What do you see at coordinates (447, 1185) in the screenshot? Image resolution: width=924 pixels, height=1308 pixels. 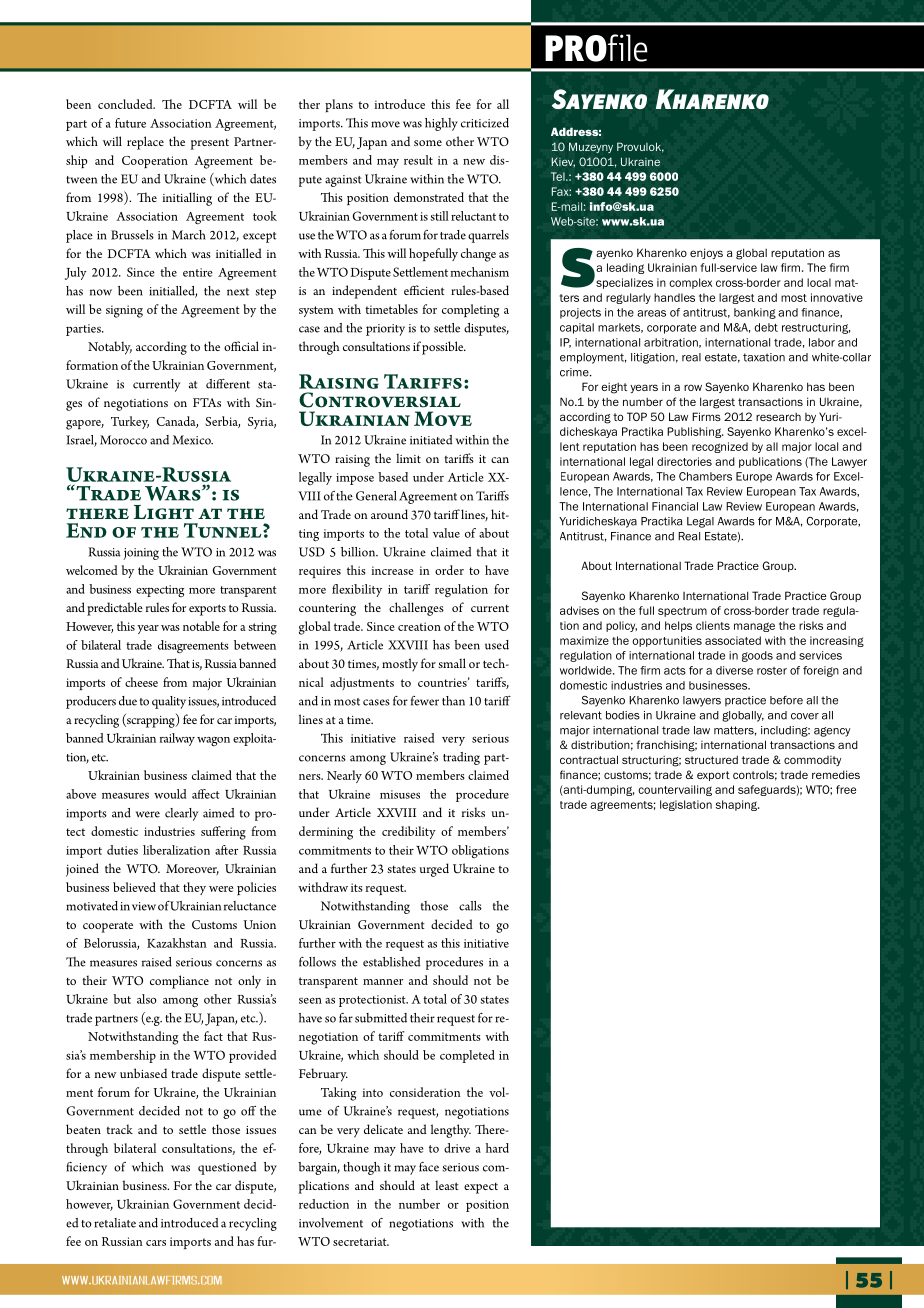 I see `least` at bounding box center [447, 1185].
